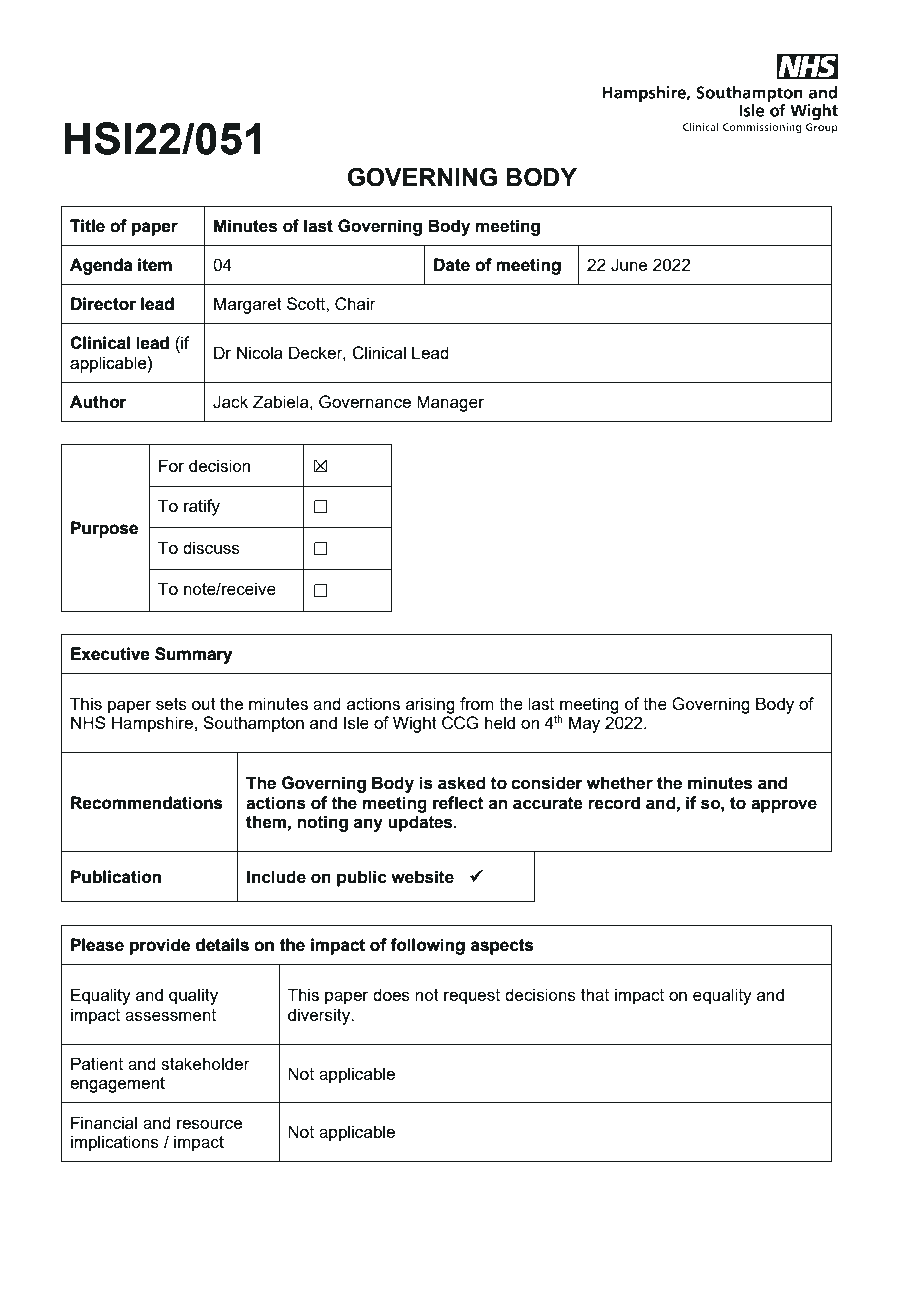  I want to click on Chair, so click(355, 304).
